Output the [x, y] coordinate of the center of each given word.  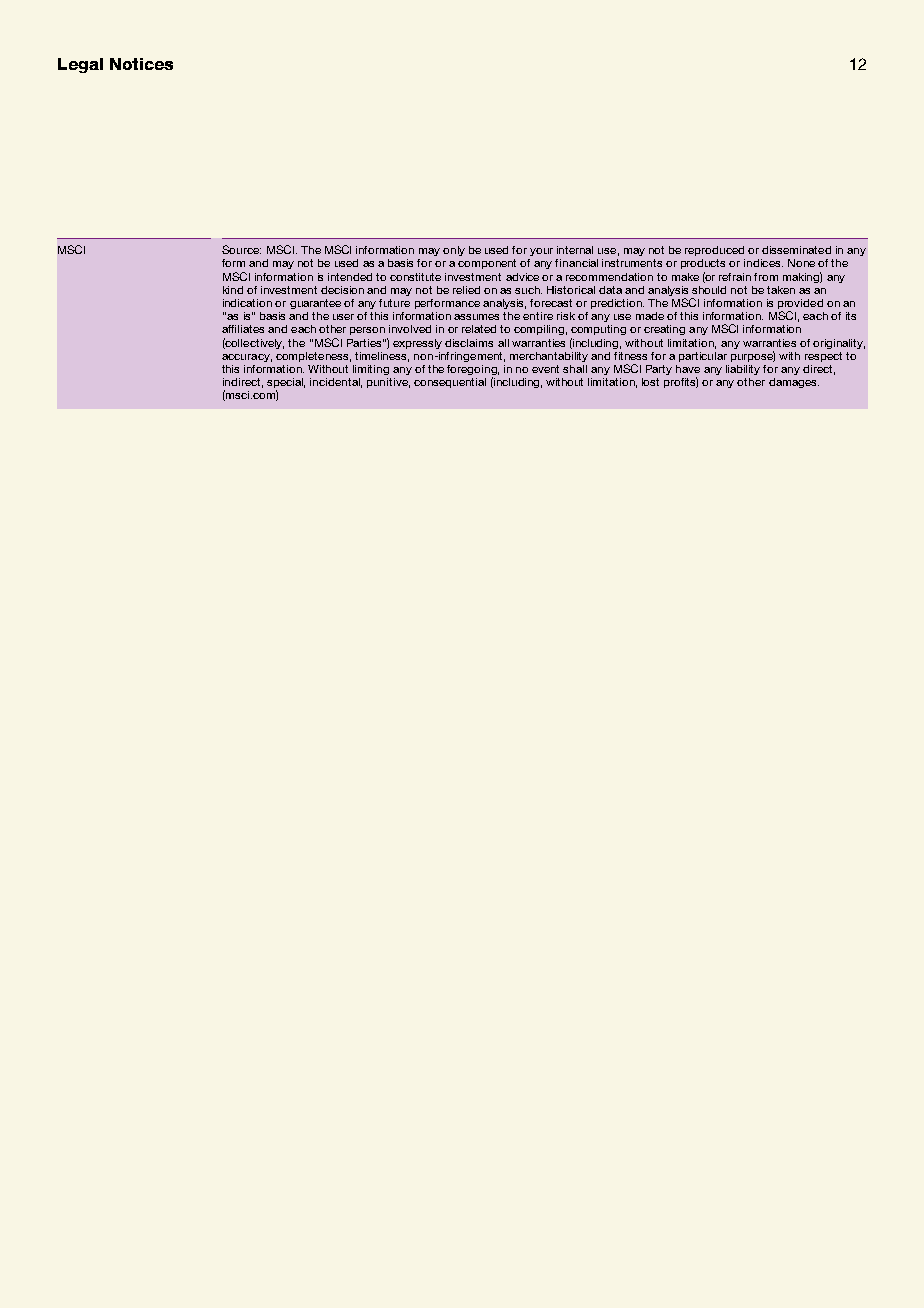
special [286, 384]
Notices [141, 64]
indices [763, 263]
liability [743, 370]
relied [466, 290]
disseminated [796, 250]
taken [781, 290]
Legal [80, 65]
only [454, 251]
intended [350, 277]
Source [241, 249]
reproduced [714, 251]
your [541, 252]
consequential [450, 383]
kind [233, 290]
